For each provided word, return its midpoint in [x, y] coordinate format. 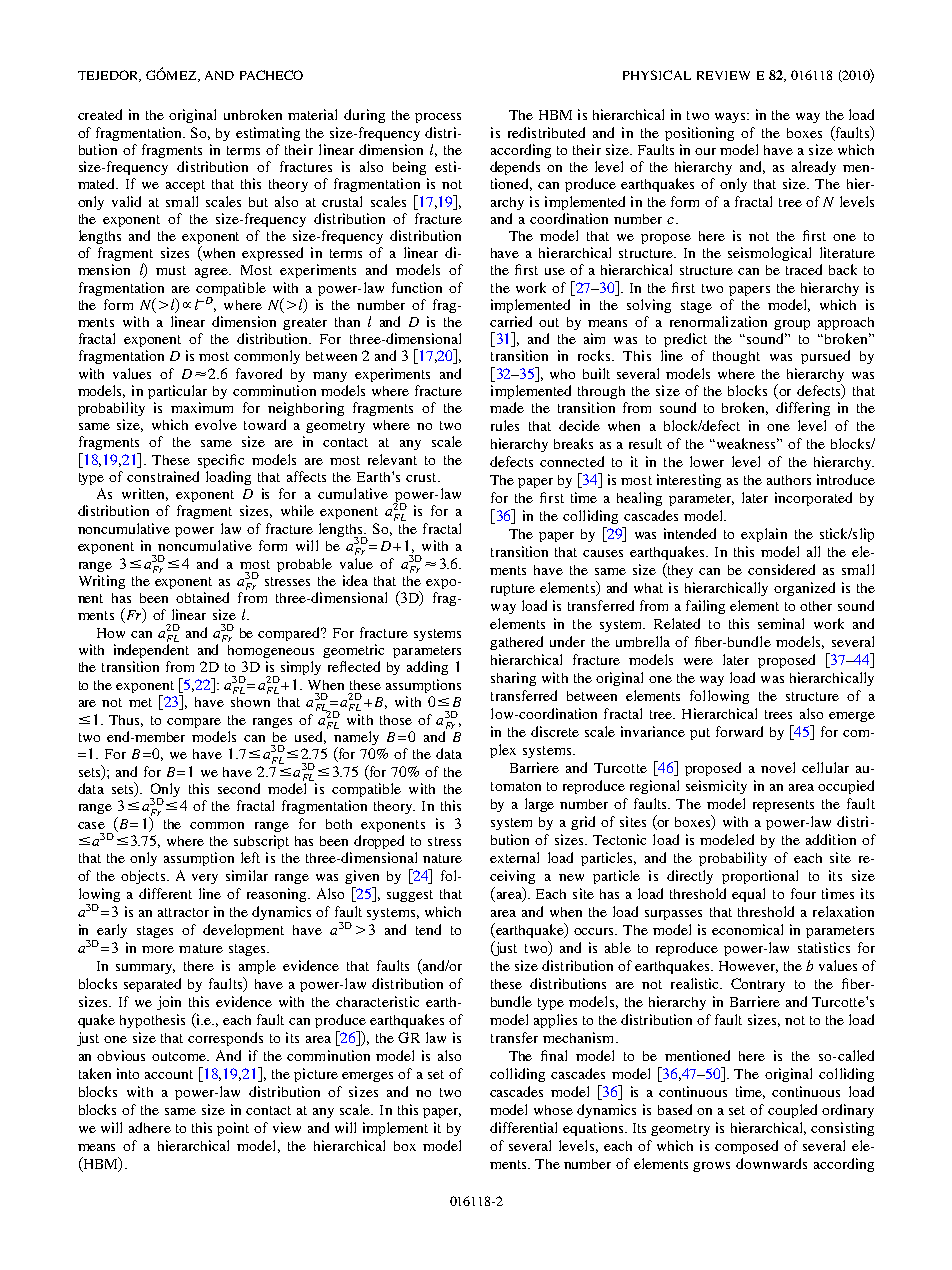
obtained [202, 597]
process [438, 118]
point [233, 1129]
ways [731, 118]
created [100, 114]
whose [553, 1110]
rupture [513, 590]
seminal [781, 623]
